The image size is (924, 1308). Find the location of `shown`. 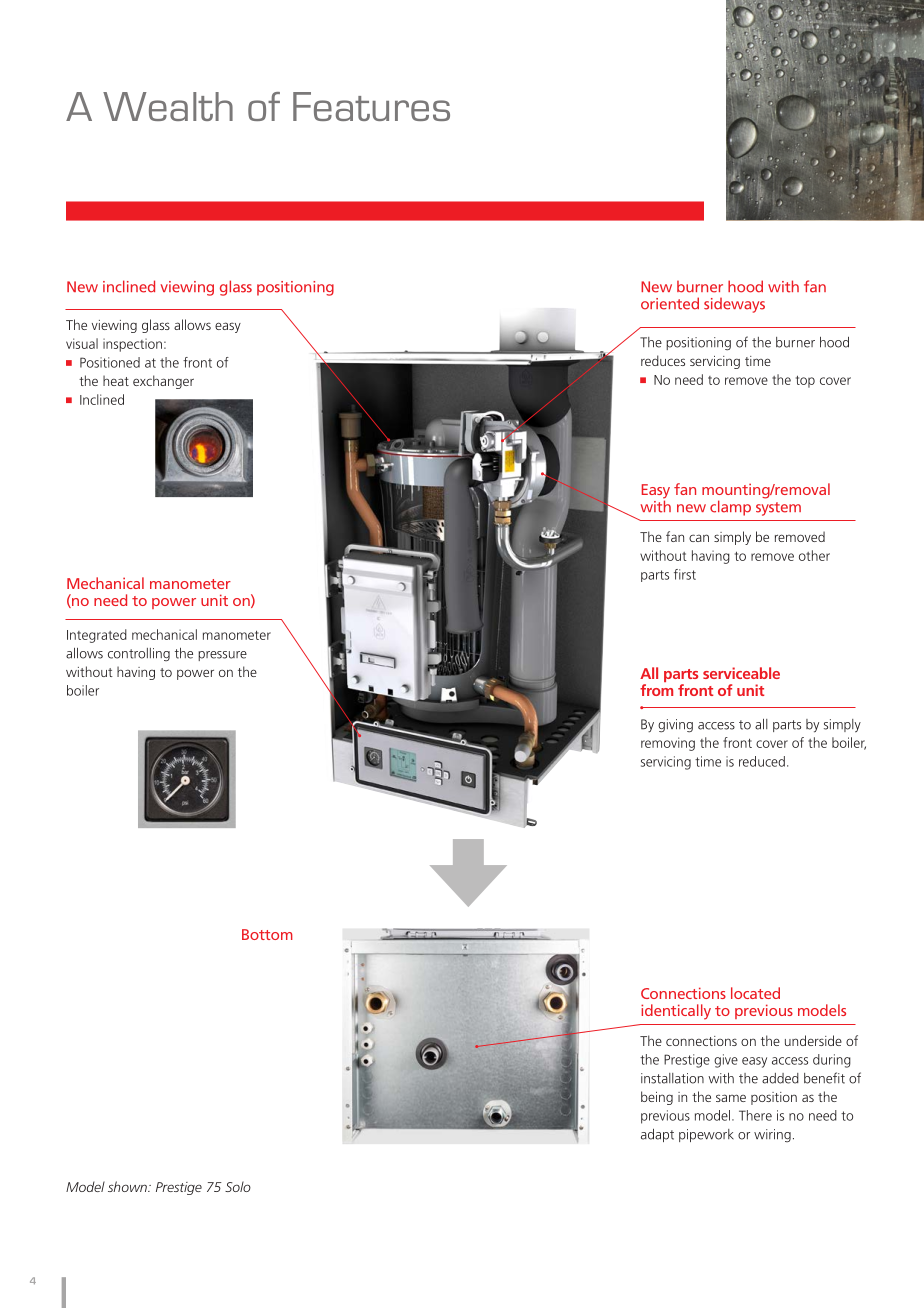

shown is located at coordinates (128, 1186).
